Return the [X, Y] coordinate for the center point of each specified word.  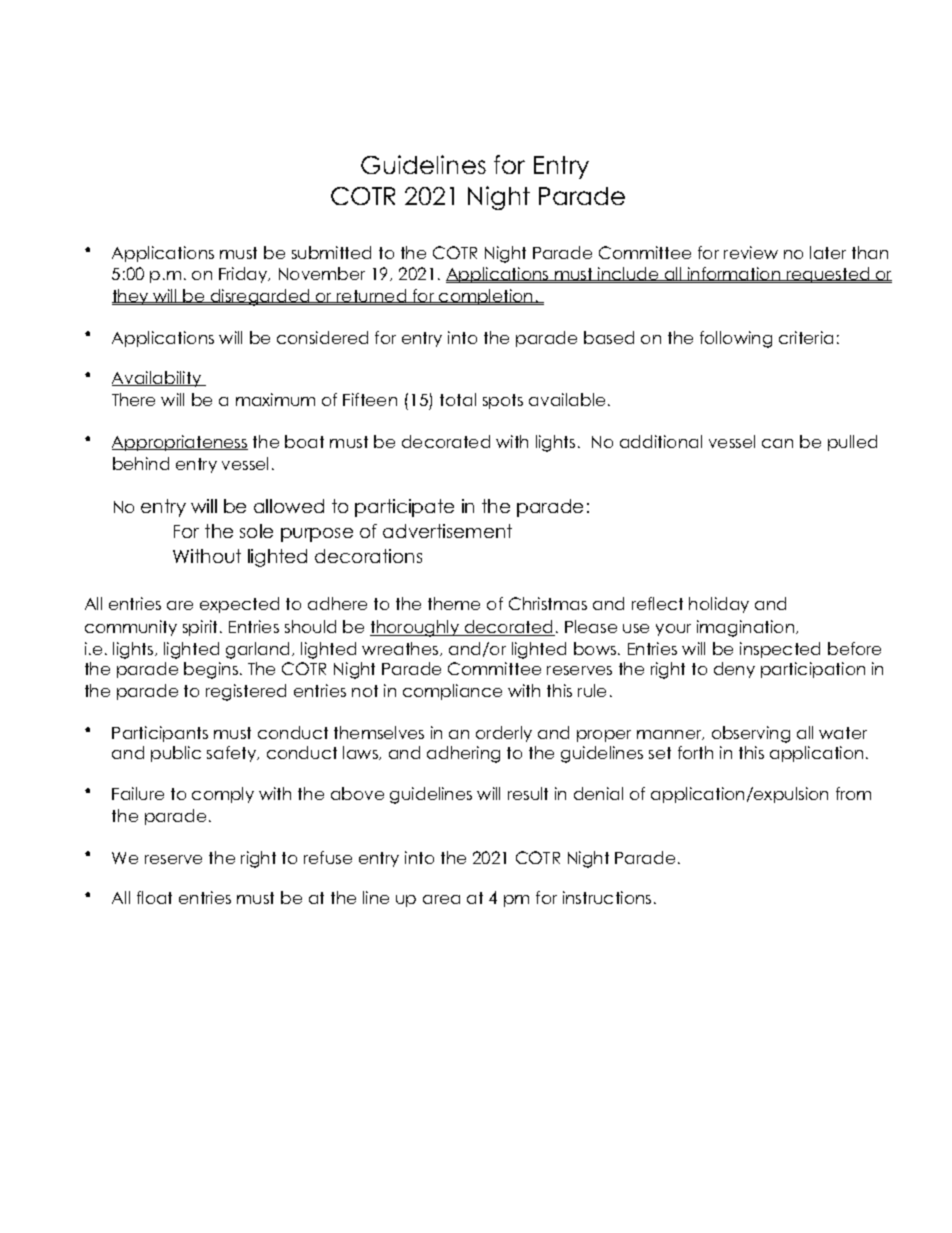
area [441, 899]
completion [486, 297]
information [734, 275]
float [154, 897]
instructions [607, 897]
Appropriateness [180, 443]
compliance [452, 692]
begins [211, 670]
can [777, 443]
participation [813, 670]
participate [404, 508]
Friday [244, 275]
